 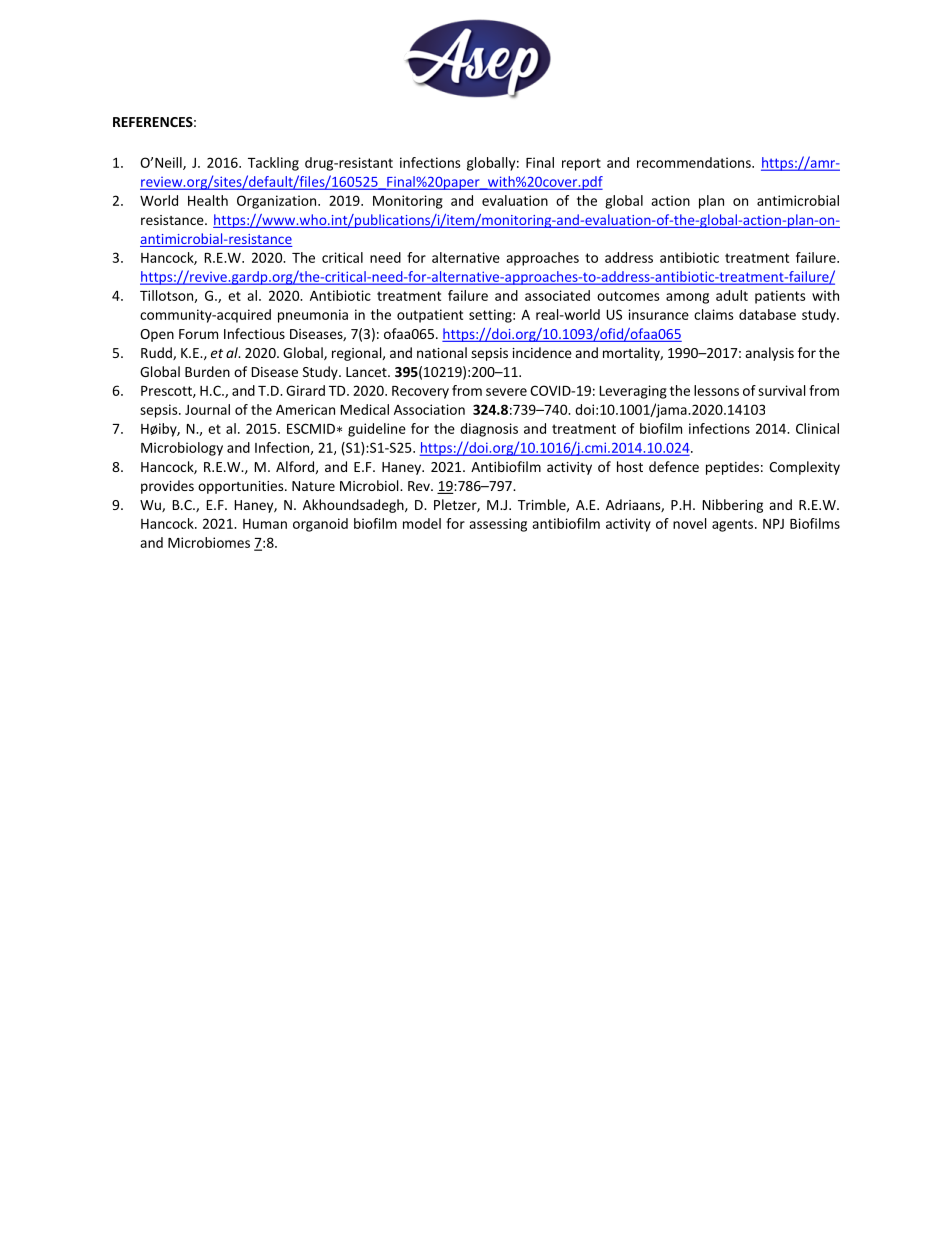 I want to click on recommendations, so click(x=695, y=162).
